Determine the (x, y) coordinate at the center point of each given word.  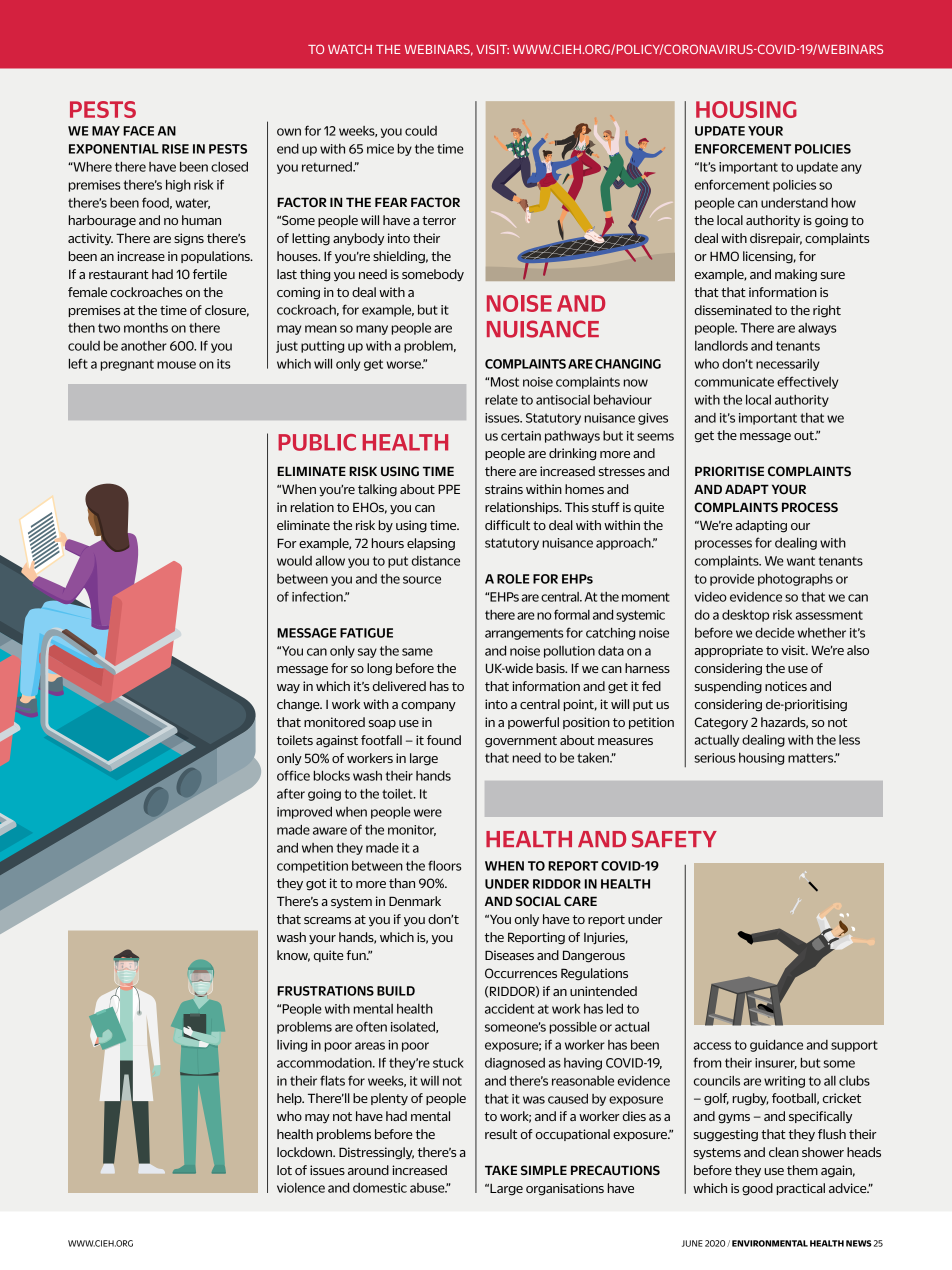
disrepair (776, 239)
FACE (138, 131)
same (417, 652)
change (299, 705)
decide (775, 633)
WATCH (350, 49)
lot (284, 1170)
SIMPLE (544, 1170)
